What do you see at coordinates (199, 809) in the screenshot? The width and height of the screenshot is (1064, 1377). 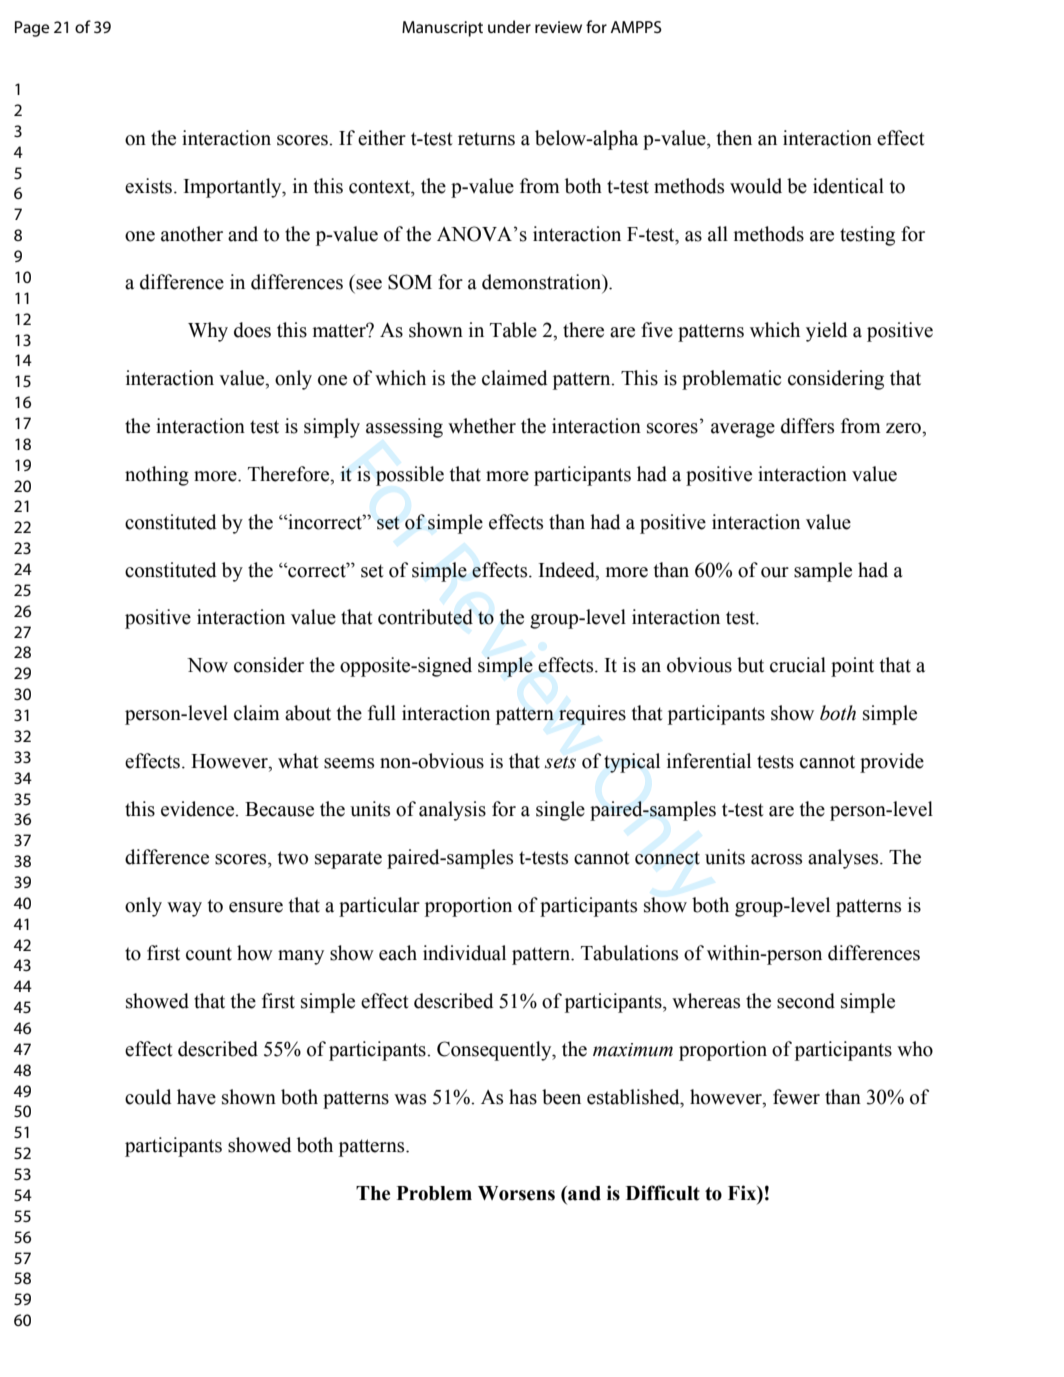 I see `evidence` at bounding box center [199, 809].
